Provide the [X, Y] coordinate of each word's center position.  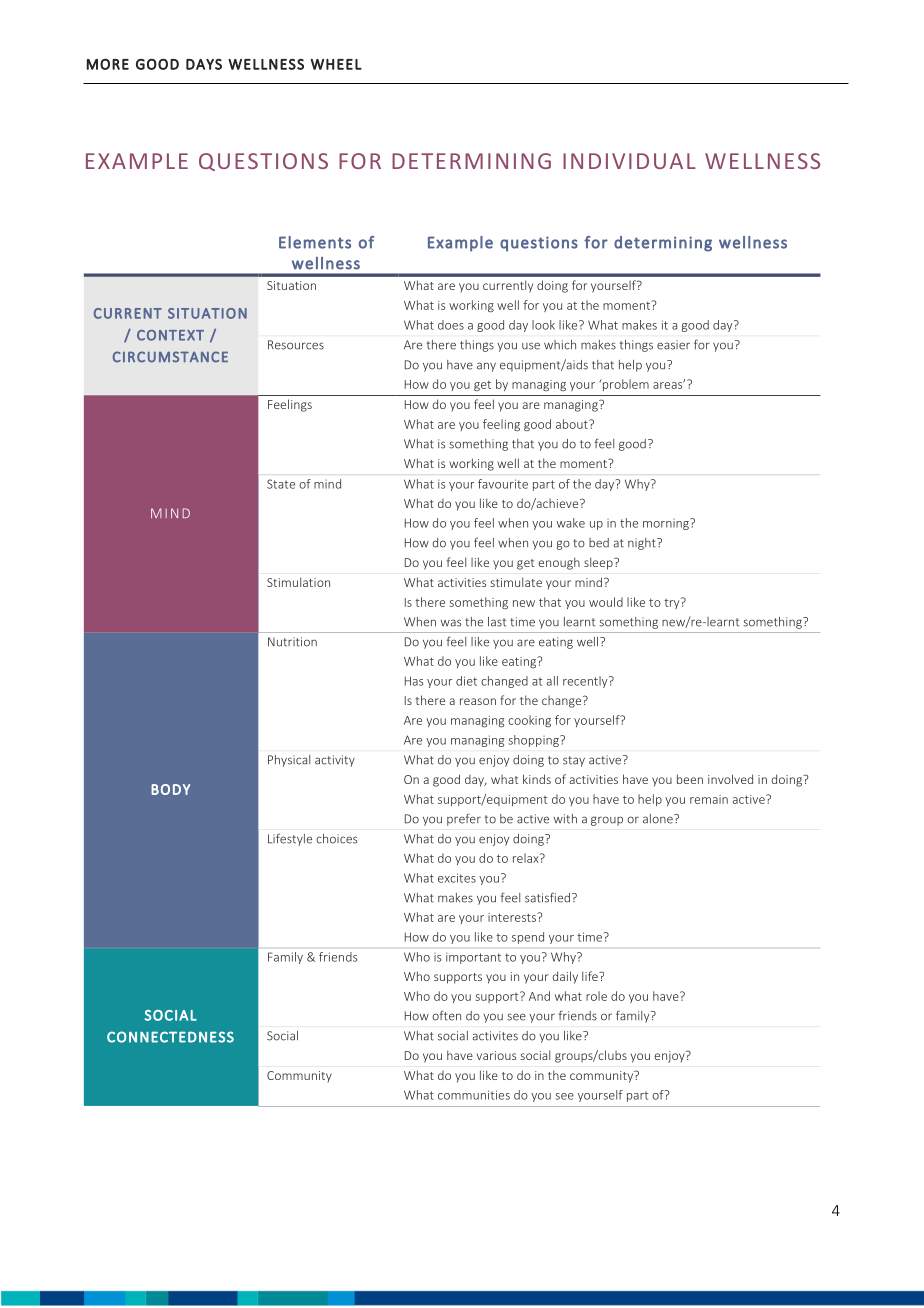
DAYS [204, 64]
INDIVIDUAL [629, 161]
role [596, 996]
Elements [315, 242]
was [451, 623]
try [673, 603]
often [446, 1015]
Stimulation [298, 582]
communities [474, 1095]
